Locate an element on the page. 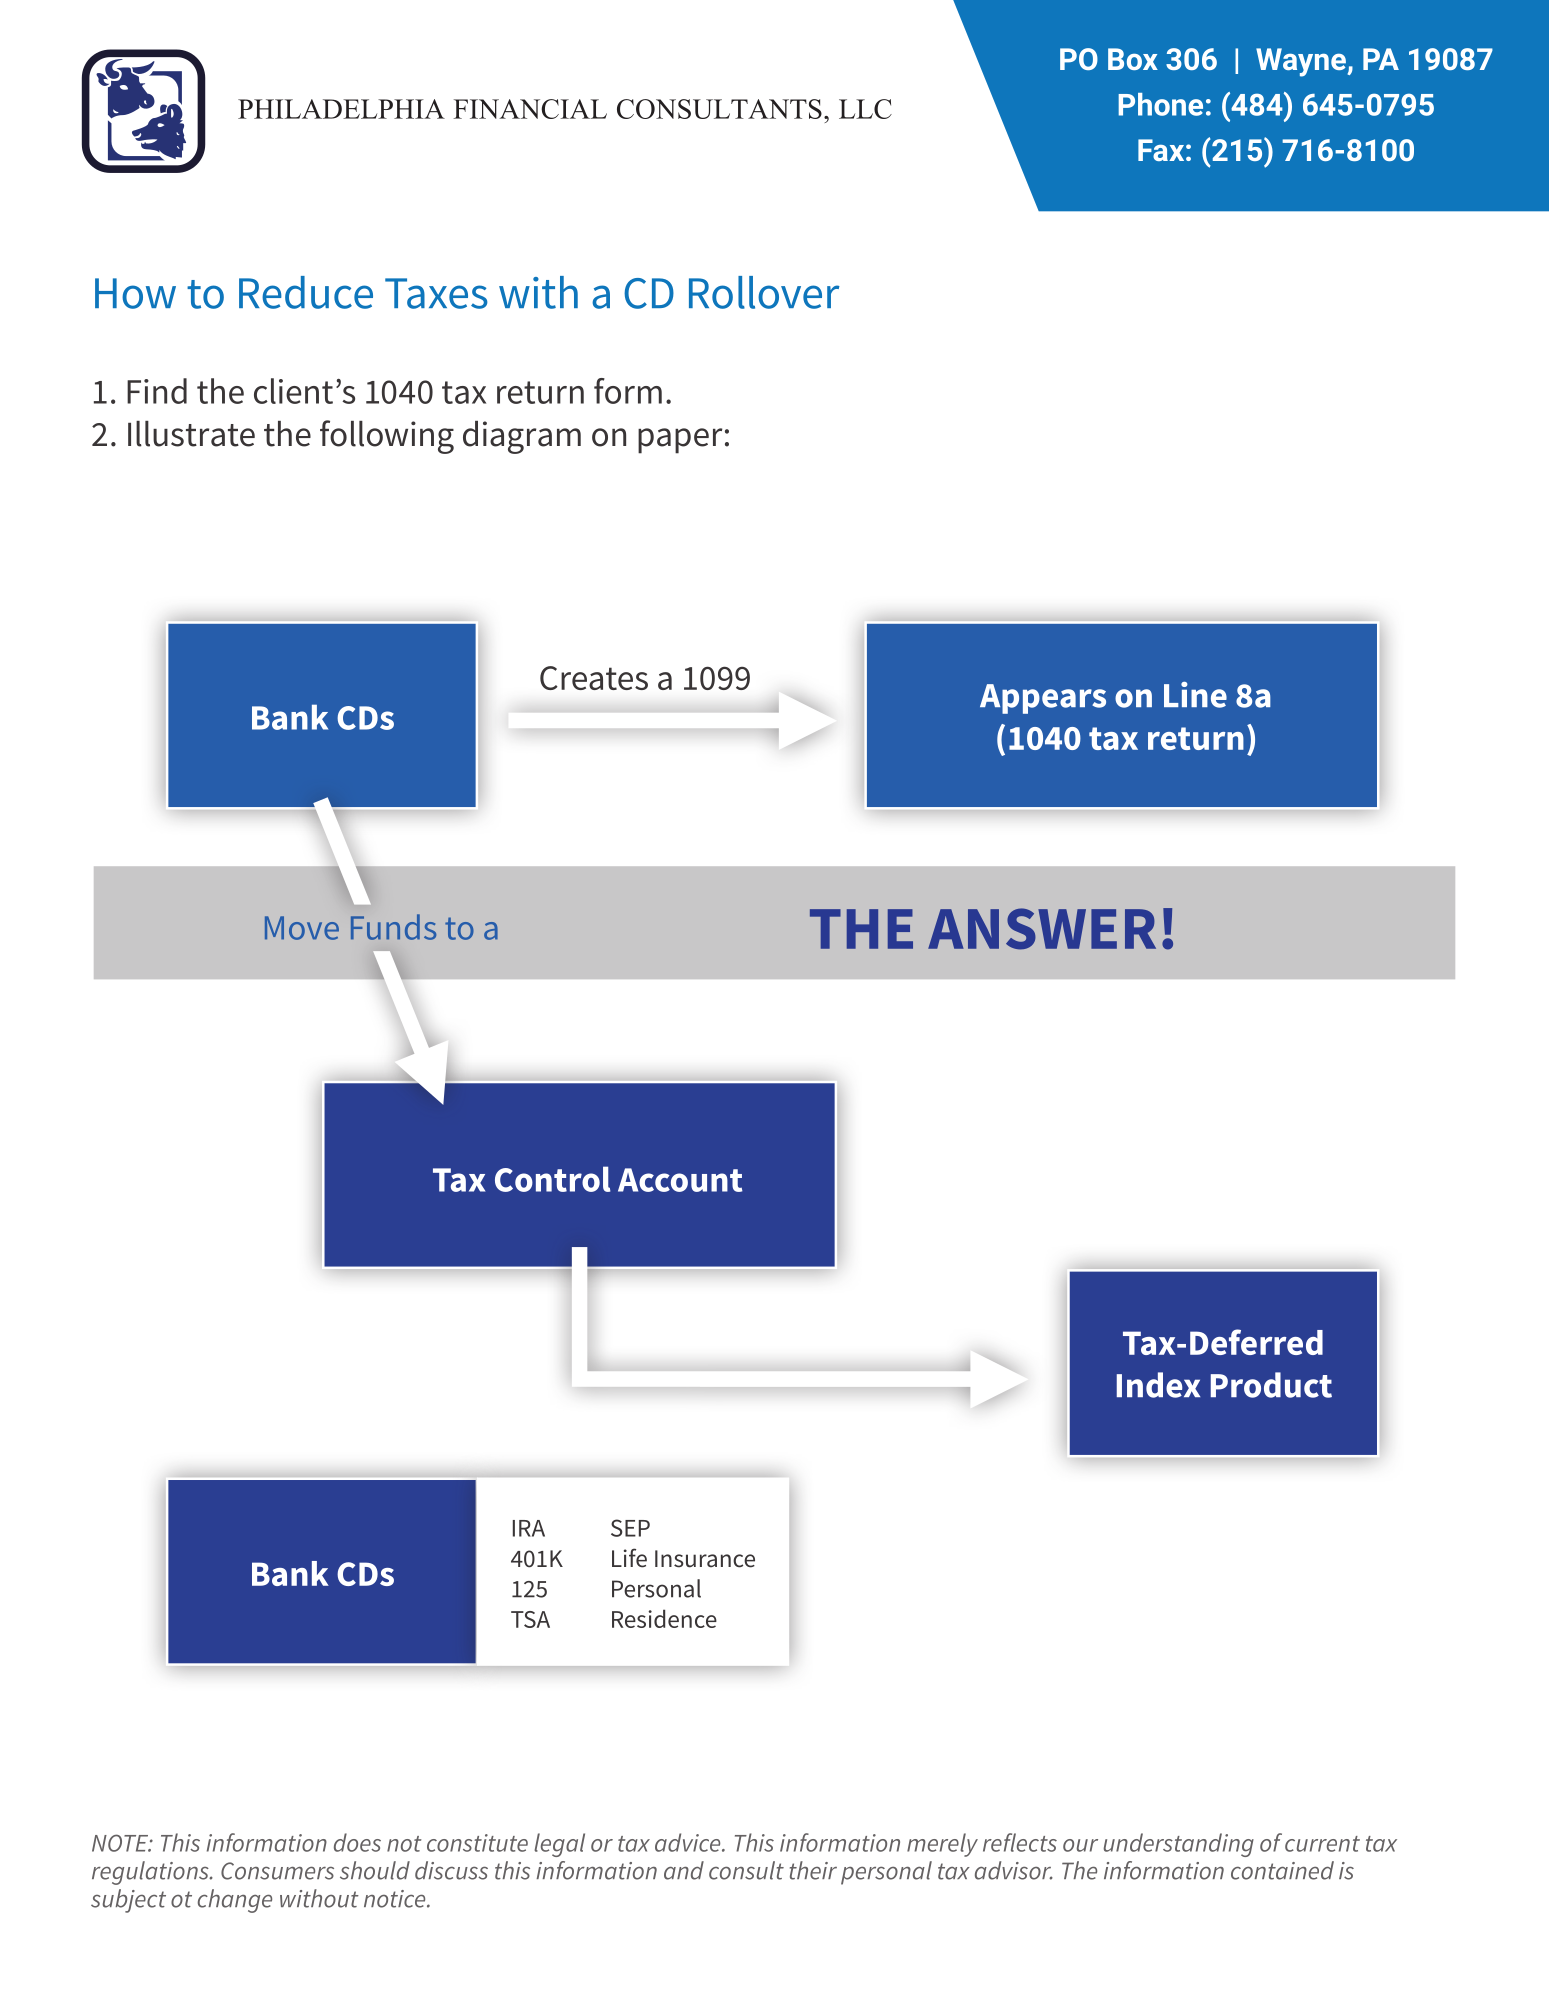 The image size is (1549, 2004). Phone is located at coordinates (1160, 104).
